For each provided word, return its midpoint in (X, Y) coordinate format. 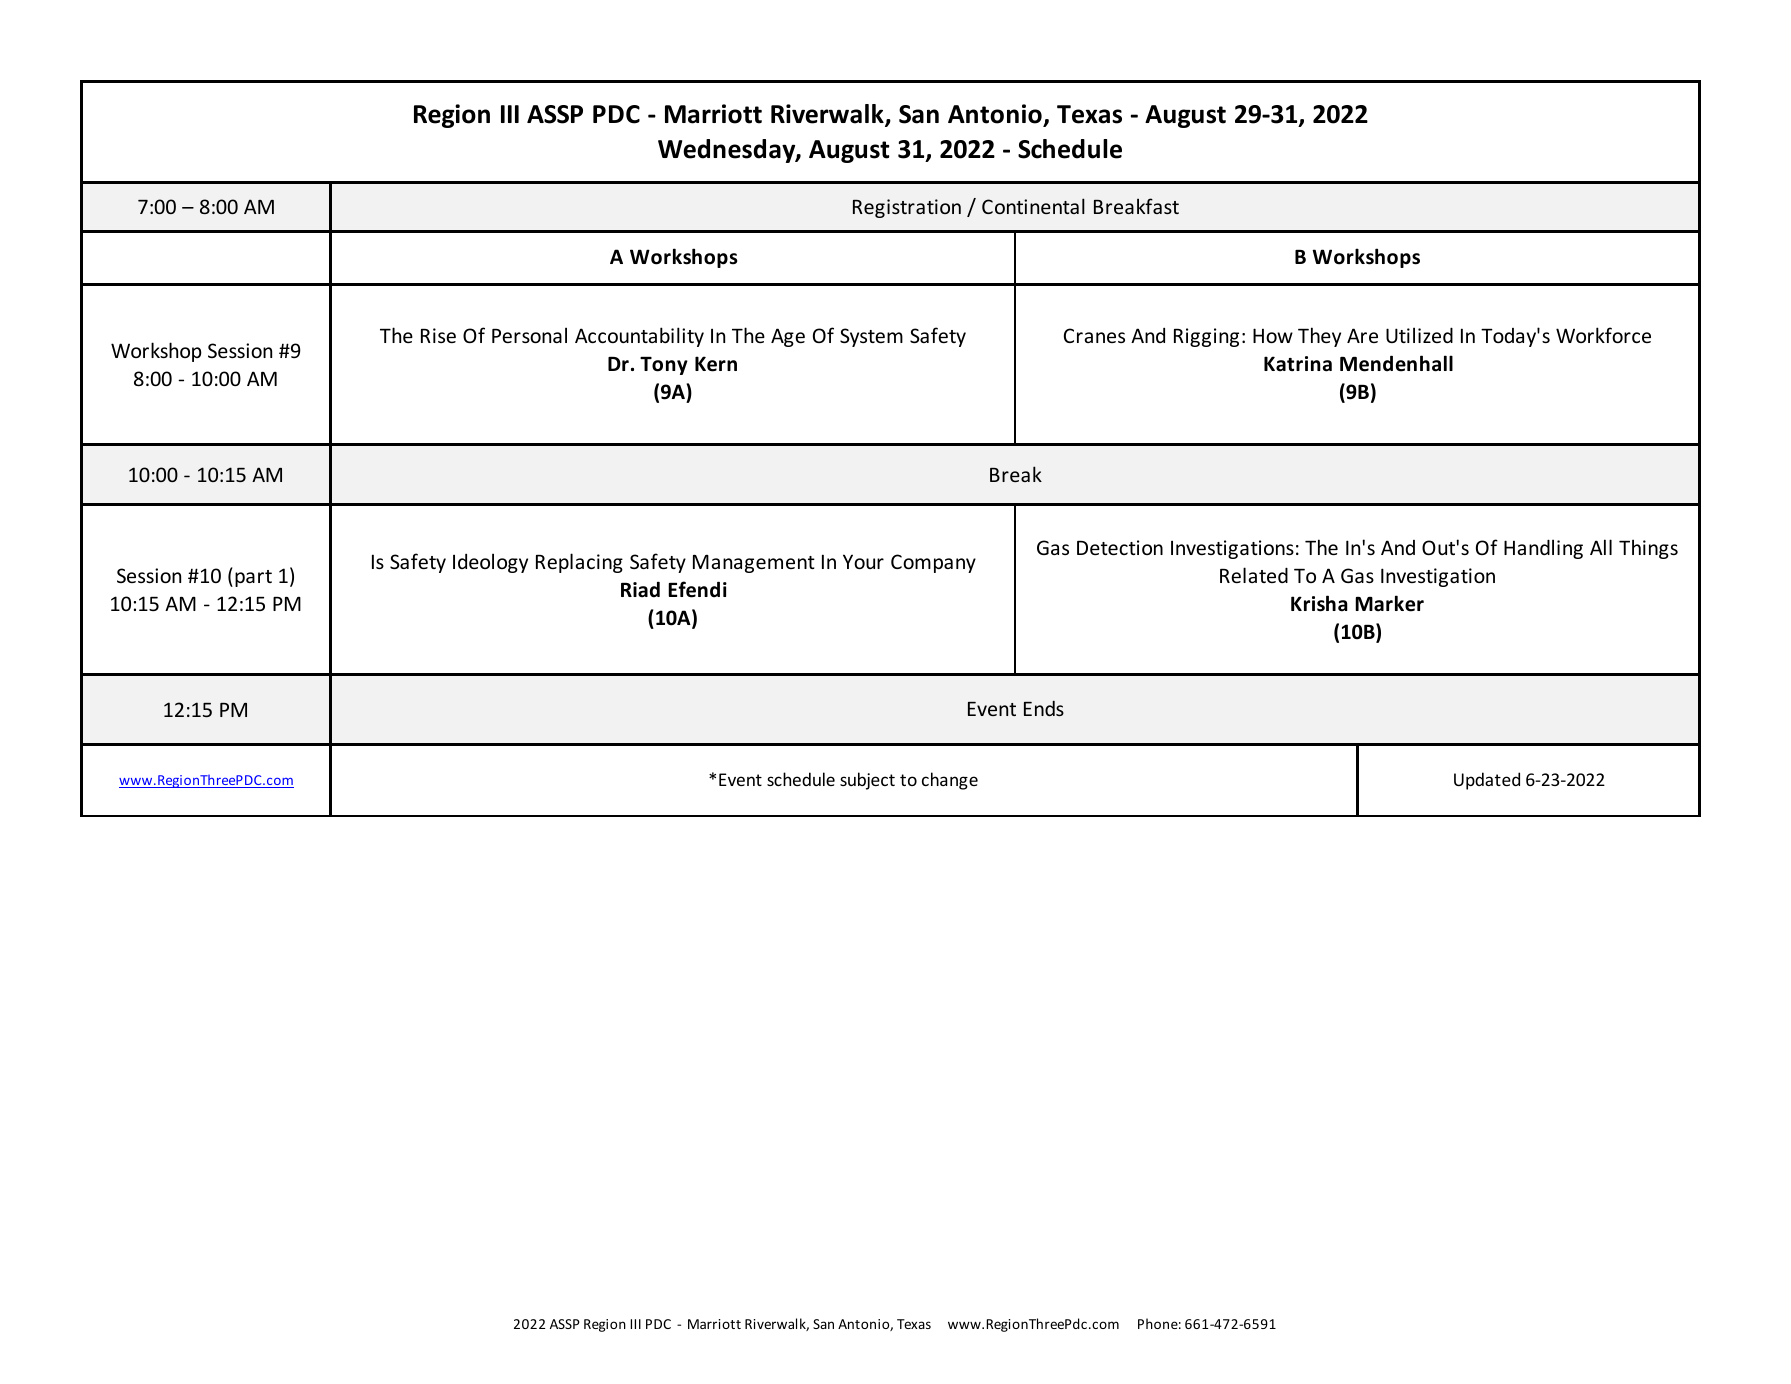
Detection (1120, 547)
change (950, 781)
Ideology (490, 563)
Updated (1487, 781)
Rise (438, 335)
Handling (1543, 549)
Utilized (1419, 335)
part (253, 578)
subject (867, 781)
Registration (907, 208)
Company (933, 563)
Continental (1033, 206)
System (871, 337)
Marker (1389, 603)
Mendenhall (1396, 363)
